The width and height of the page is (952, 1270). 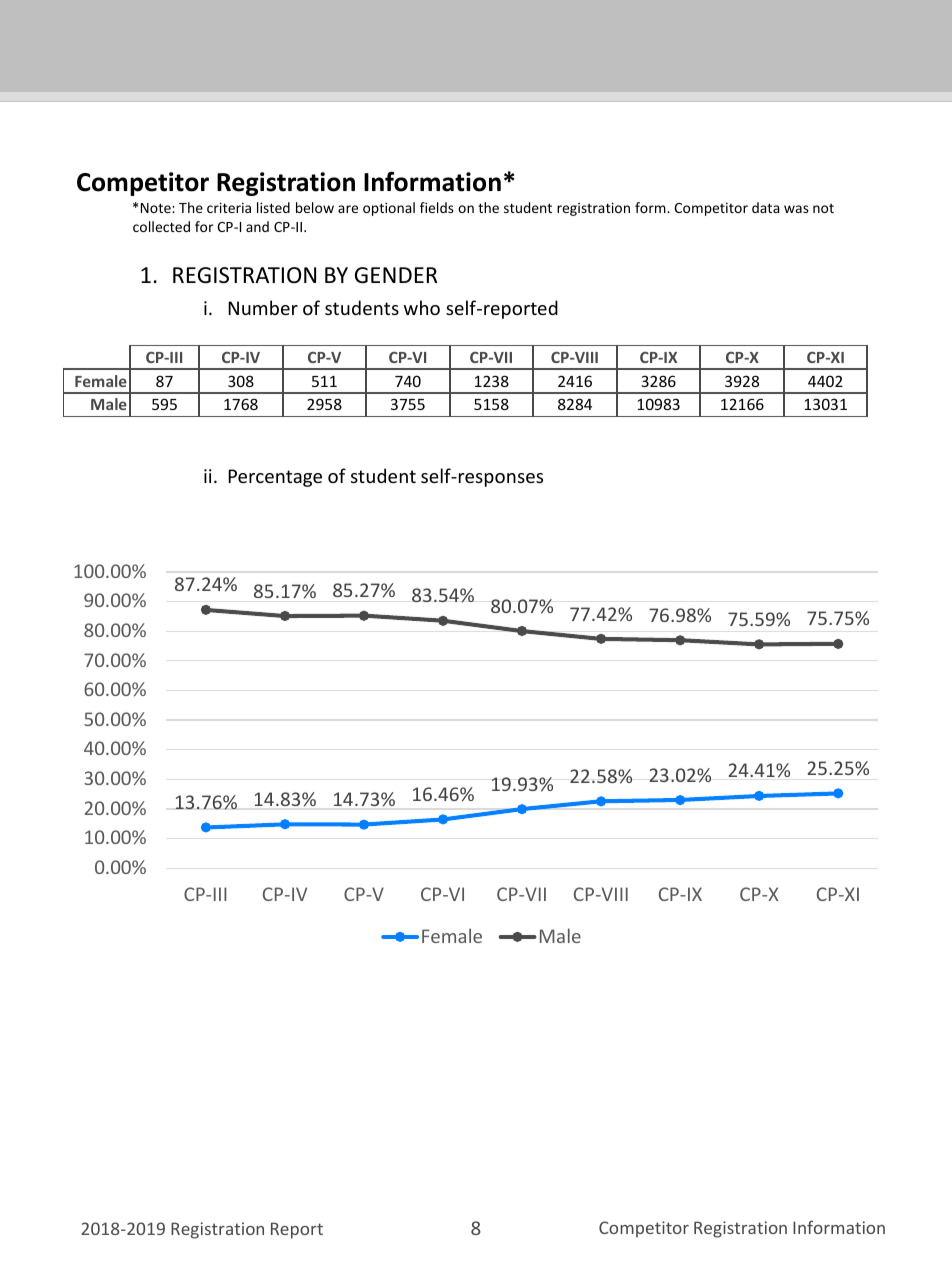 What do you see at coordinates (275, 478) in the page?
I see `Percentage` at bounding box center [275, 478].
